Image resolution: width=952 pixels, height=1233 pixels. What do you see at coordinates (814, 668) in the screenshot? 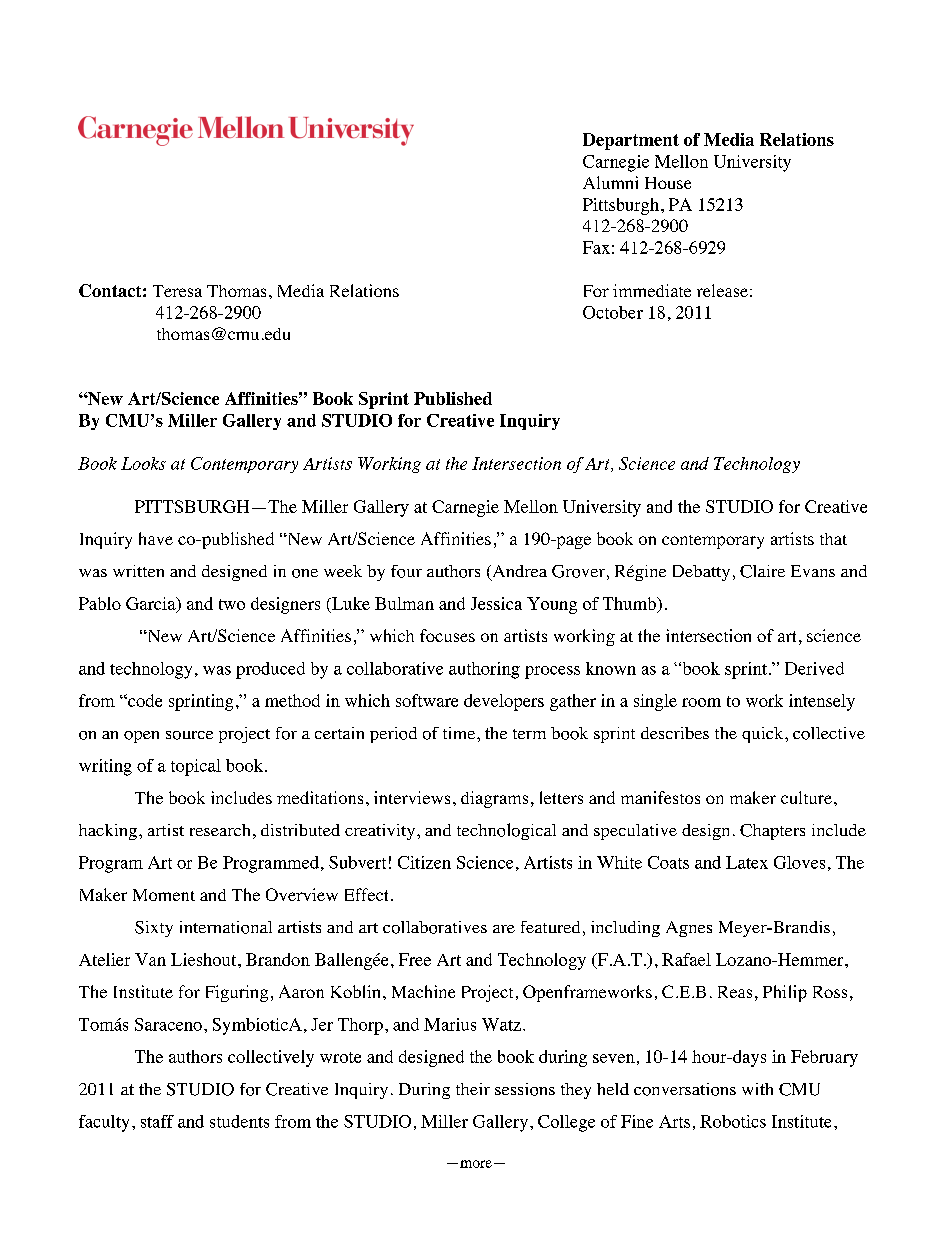
I see `Derived` at bounding box center [814, 668].
